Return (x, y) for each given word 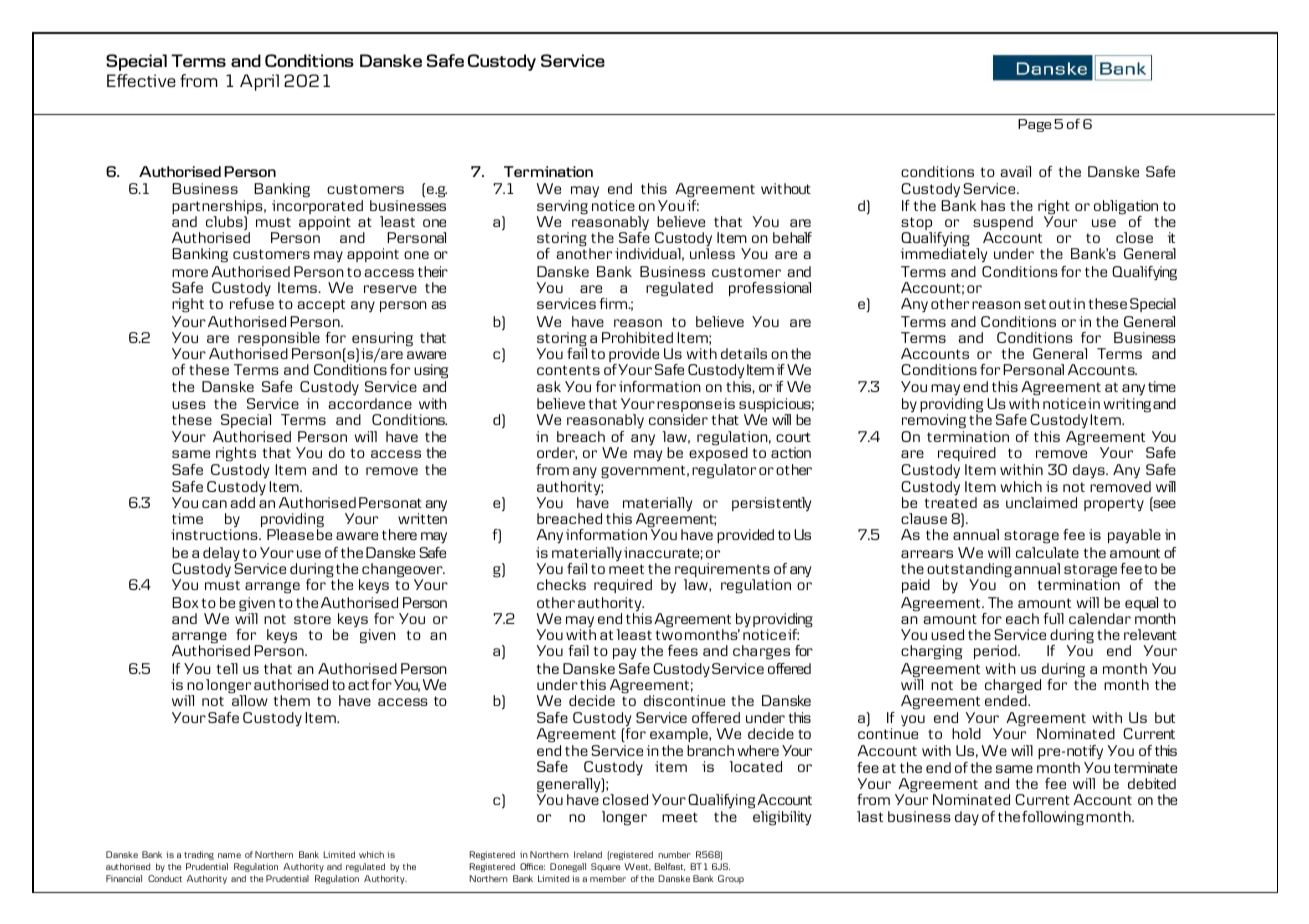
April (259, 82)
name (229, 855)
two (669, 635)
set (1035, 304)
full (1054, 618)
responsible (278, 340)
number (674, 854)
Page (1034, 125)
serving (562, 208)
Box (185, 602)
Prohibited (637, 337)
